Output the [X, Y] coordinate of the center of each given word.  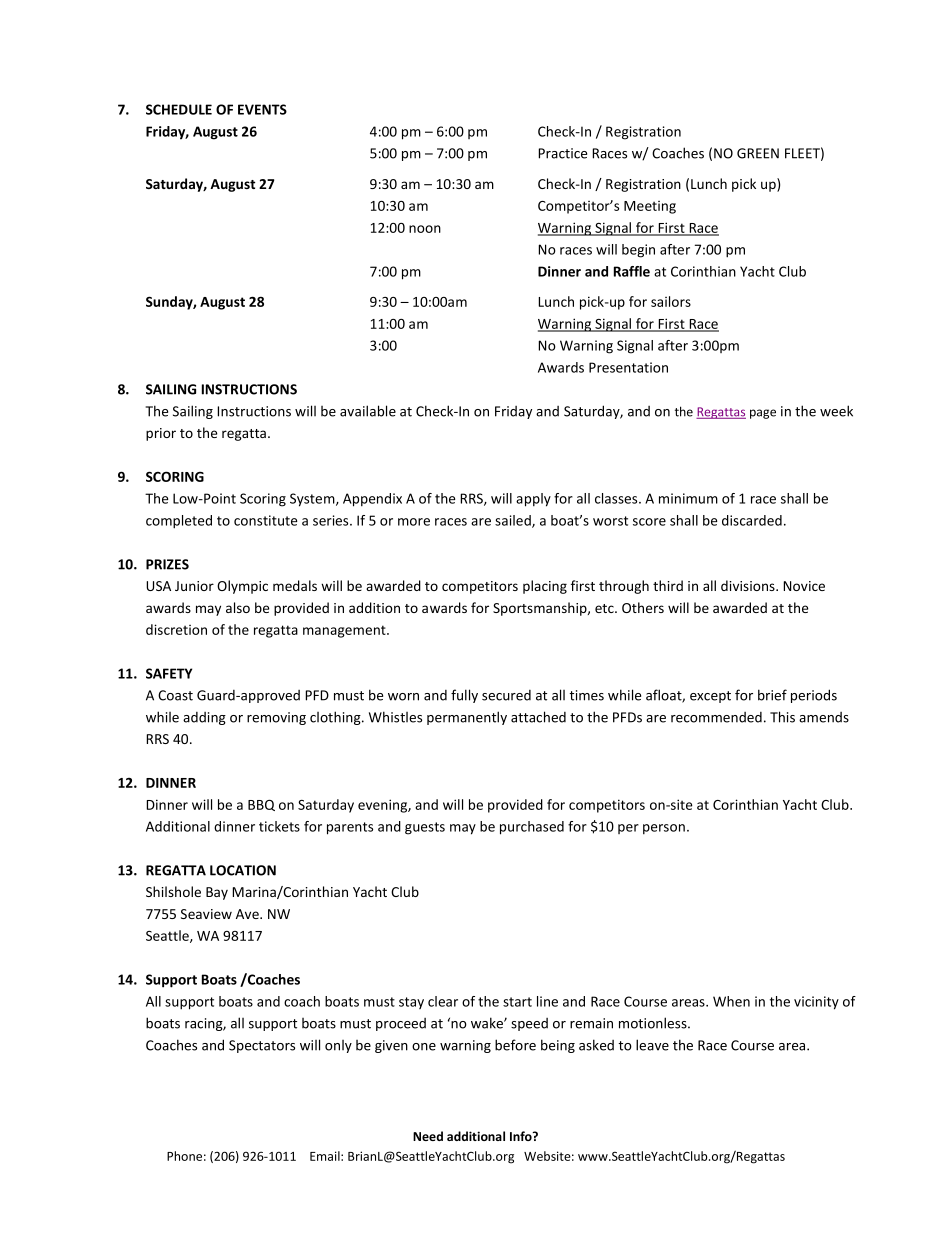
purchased [532, 828]
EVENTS [262, 109]
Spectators [262, 1046]
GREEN [758, 153]
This [782, 717]
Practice [562, 153]
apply [533, 500]
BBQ [261, 805]
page [763, 414]
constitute [266, 520]
